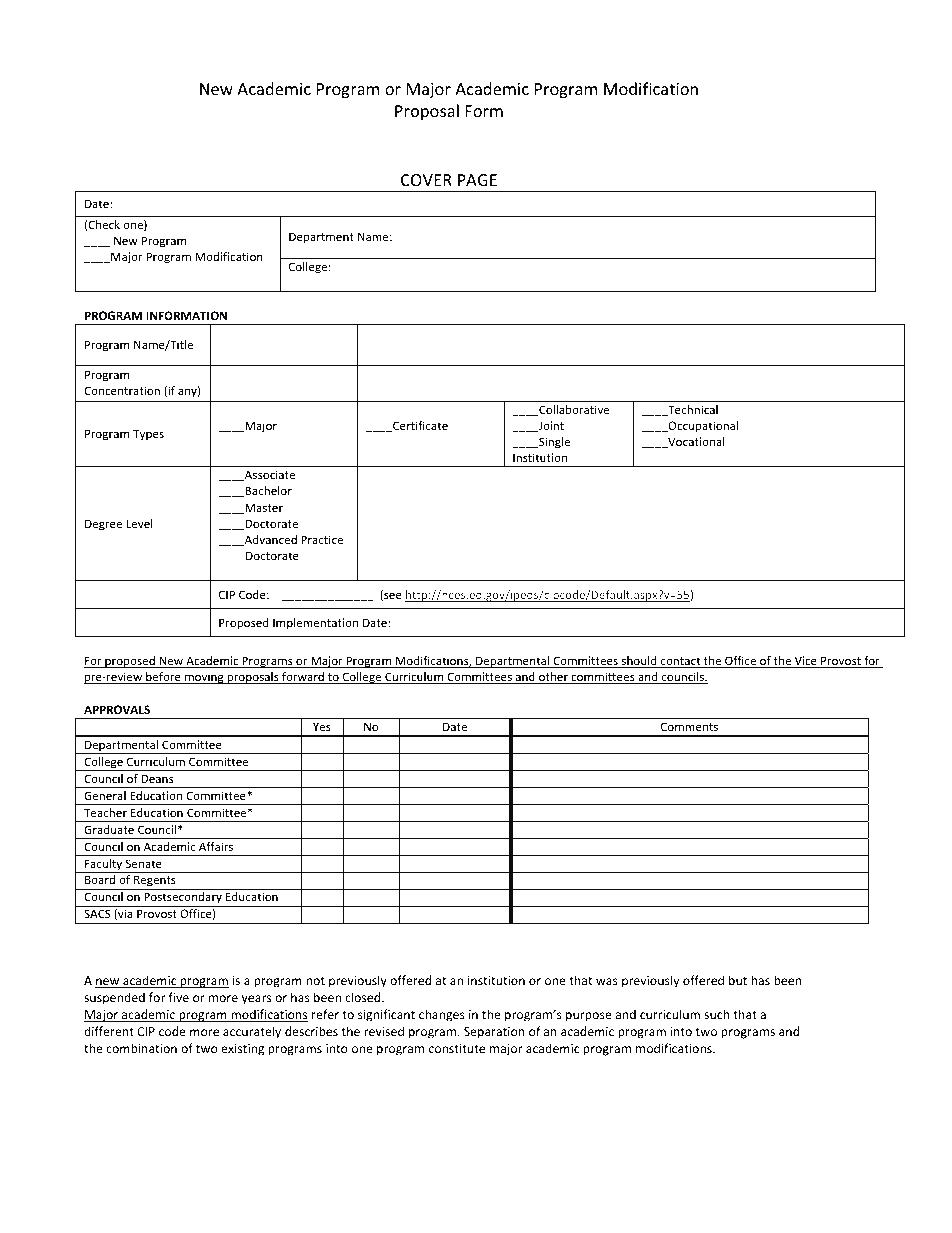 The image size is (952, 1233). Describe the element at coordinates (179, 997) in the page. I see `five` at that location.
